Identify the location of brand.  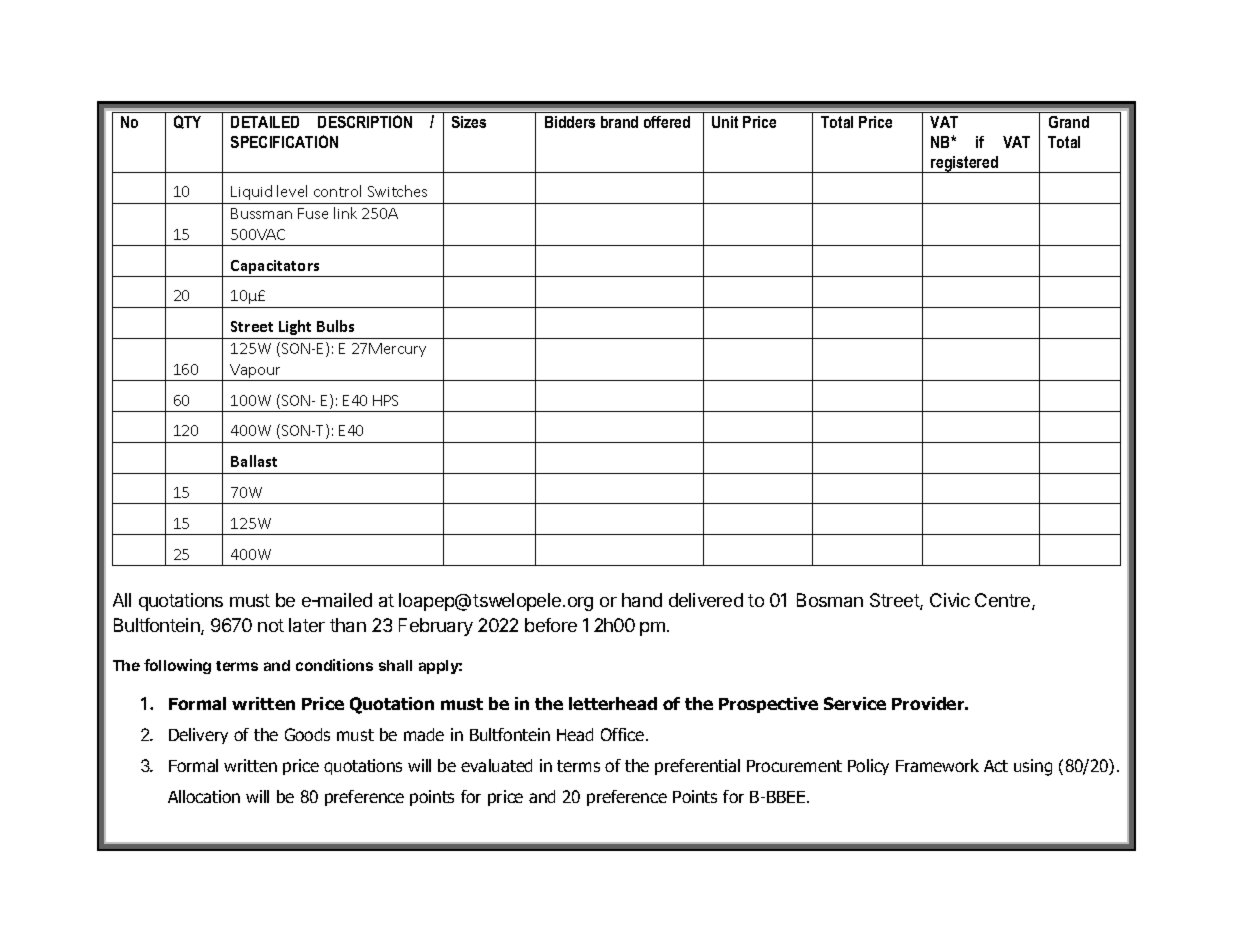
(619, 122).
